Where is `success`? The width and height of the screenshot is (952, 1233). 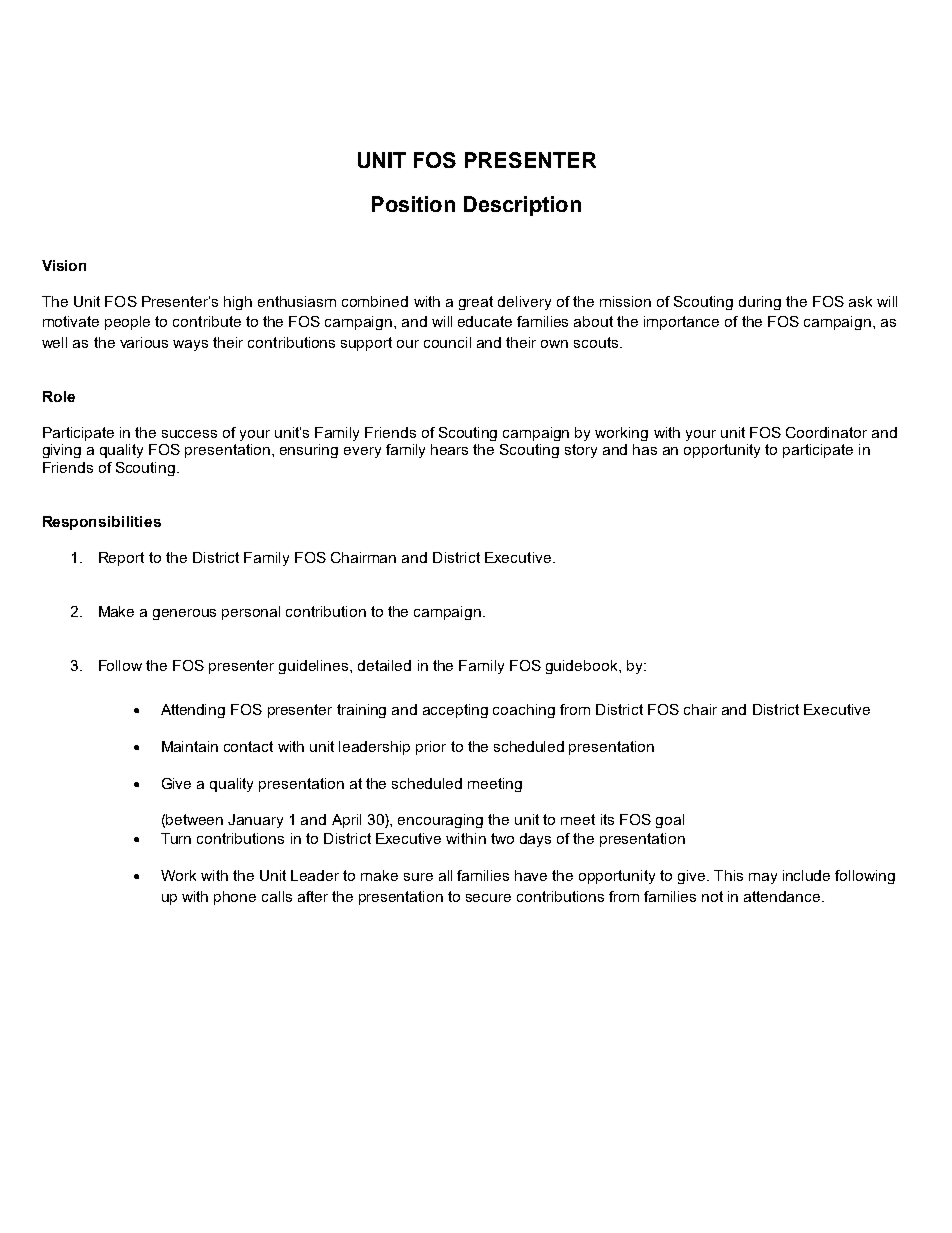
success is located at coordinates (189, 434).
